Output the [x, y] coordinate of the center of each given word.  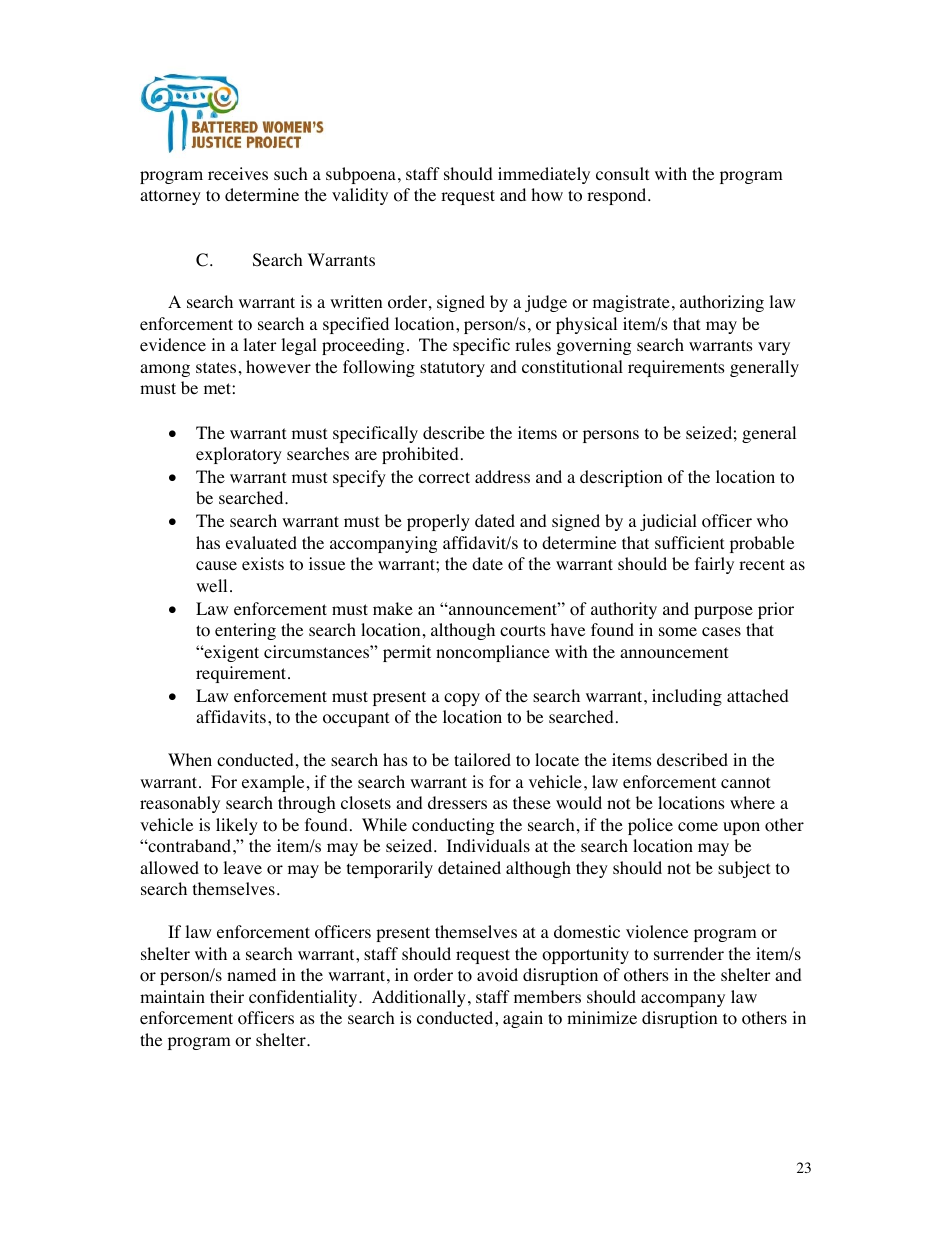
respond [618, 196]
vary [774, 348]
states [216, 367]
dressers [457, 802]
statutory [452, 369]
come [698, 827]
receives [238, 173]
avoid [497, 975]
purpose [723, 612]
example [273, 783]
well [211, 585]
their [227, 996]
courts [523, 631]
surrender [689, 953]
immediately [544, 175]
